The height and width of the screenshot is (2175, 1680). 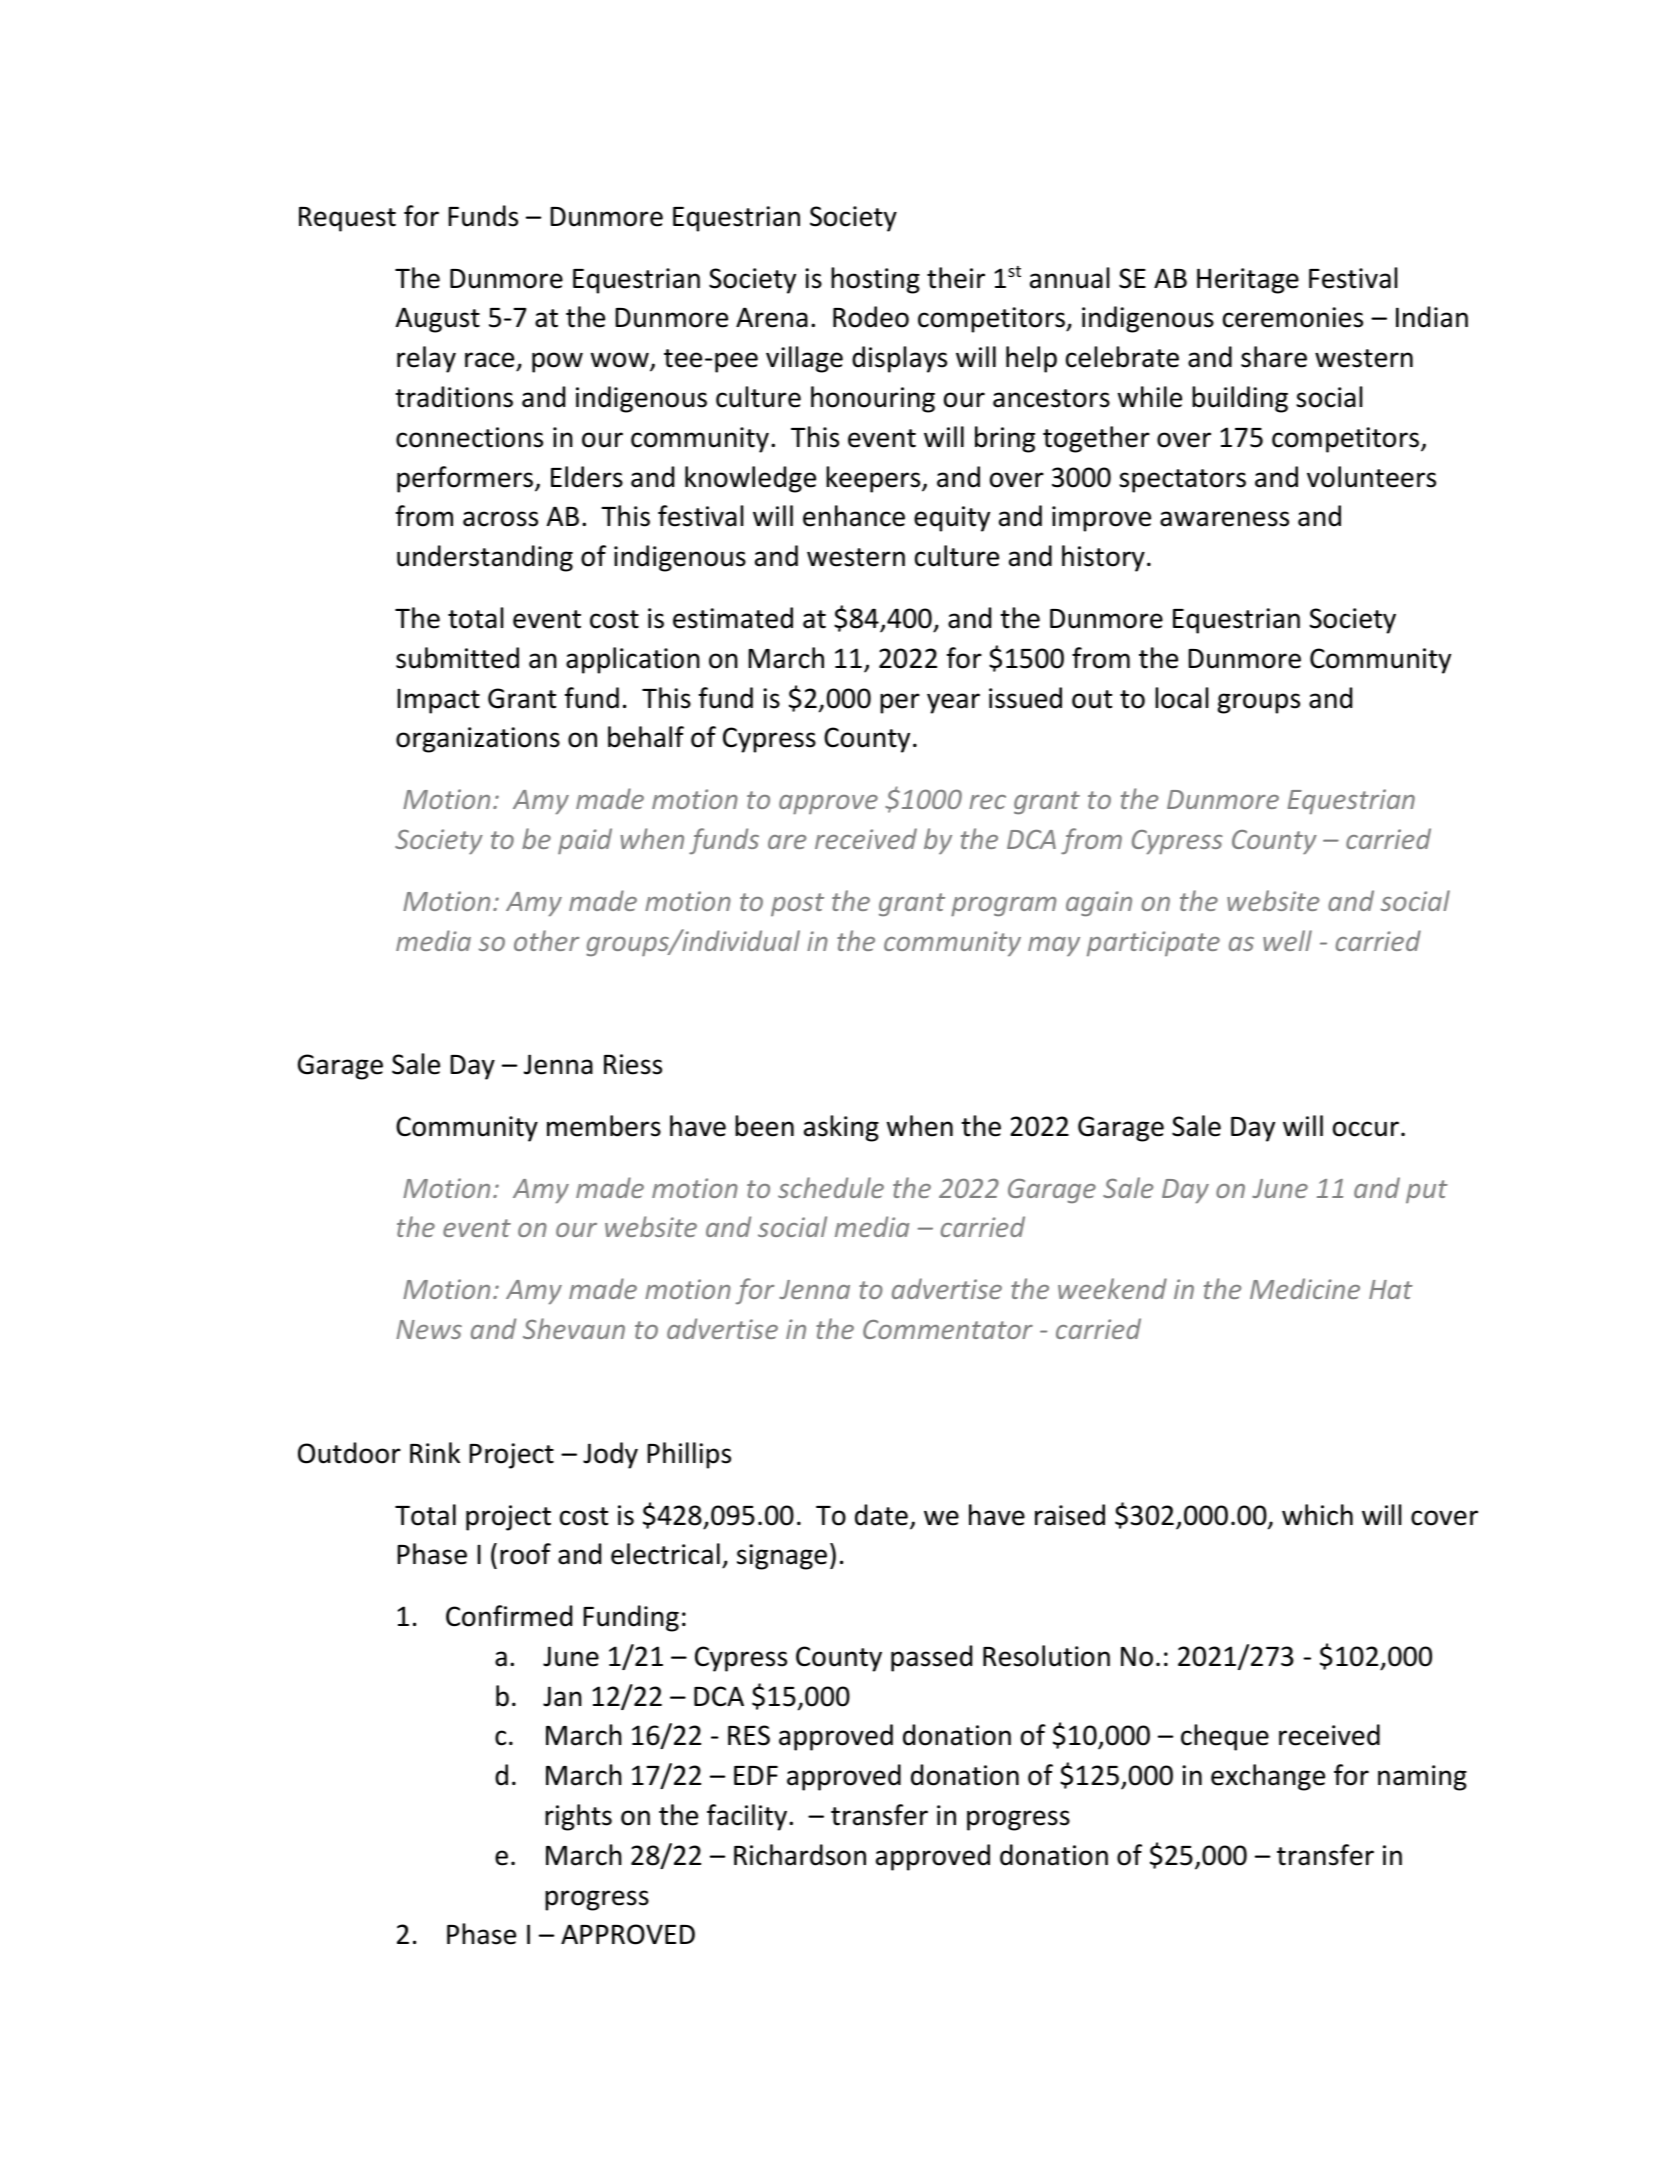 I want to click on other, so click(x=546, y=940).
